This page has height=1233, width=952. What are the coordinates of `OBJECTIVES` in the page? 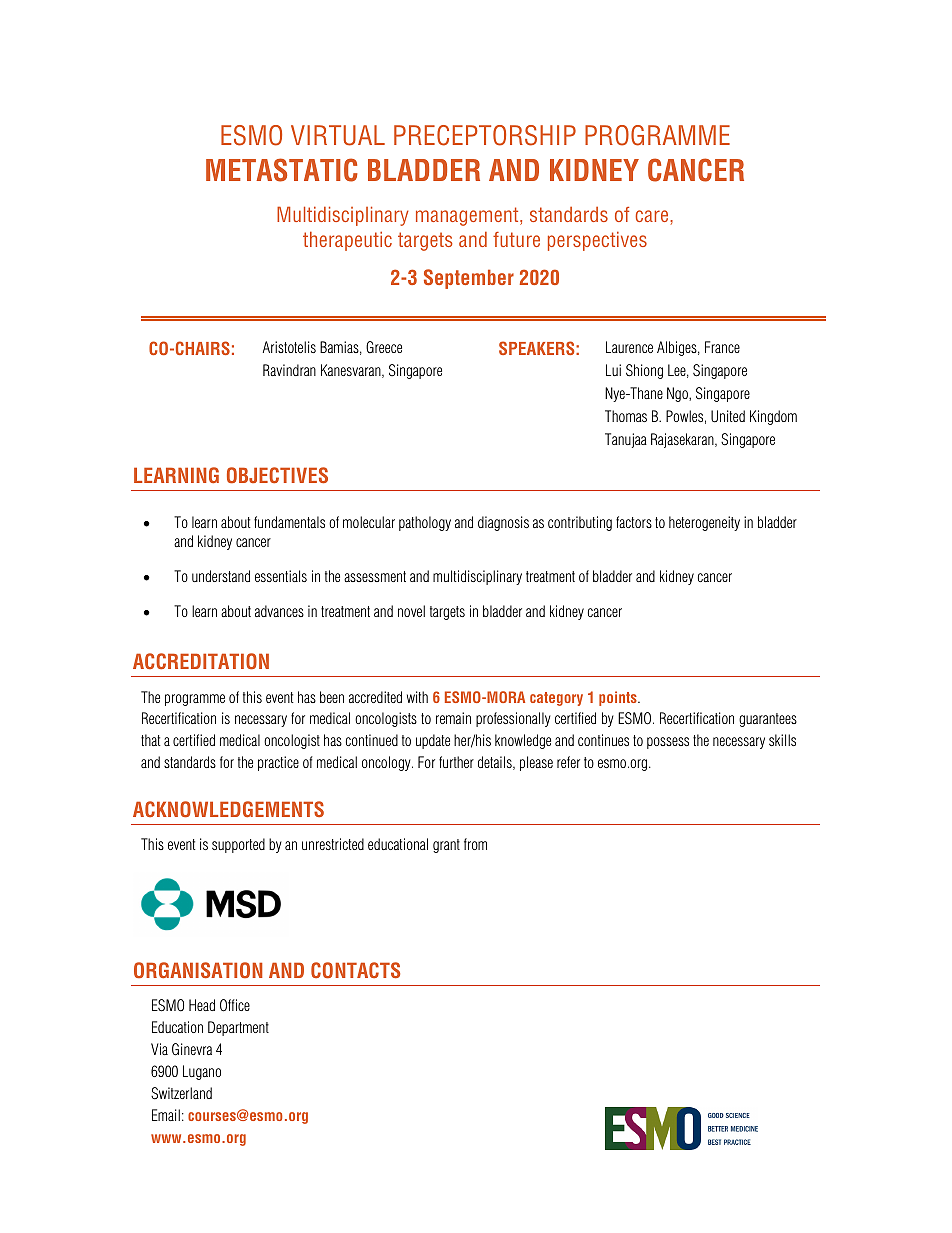 It's located at (277, 475).
